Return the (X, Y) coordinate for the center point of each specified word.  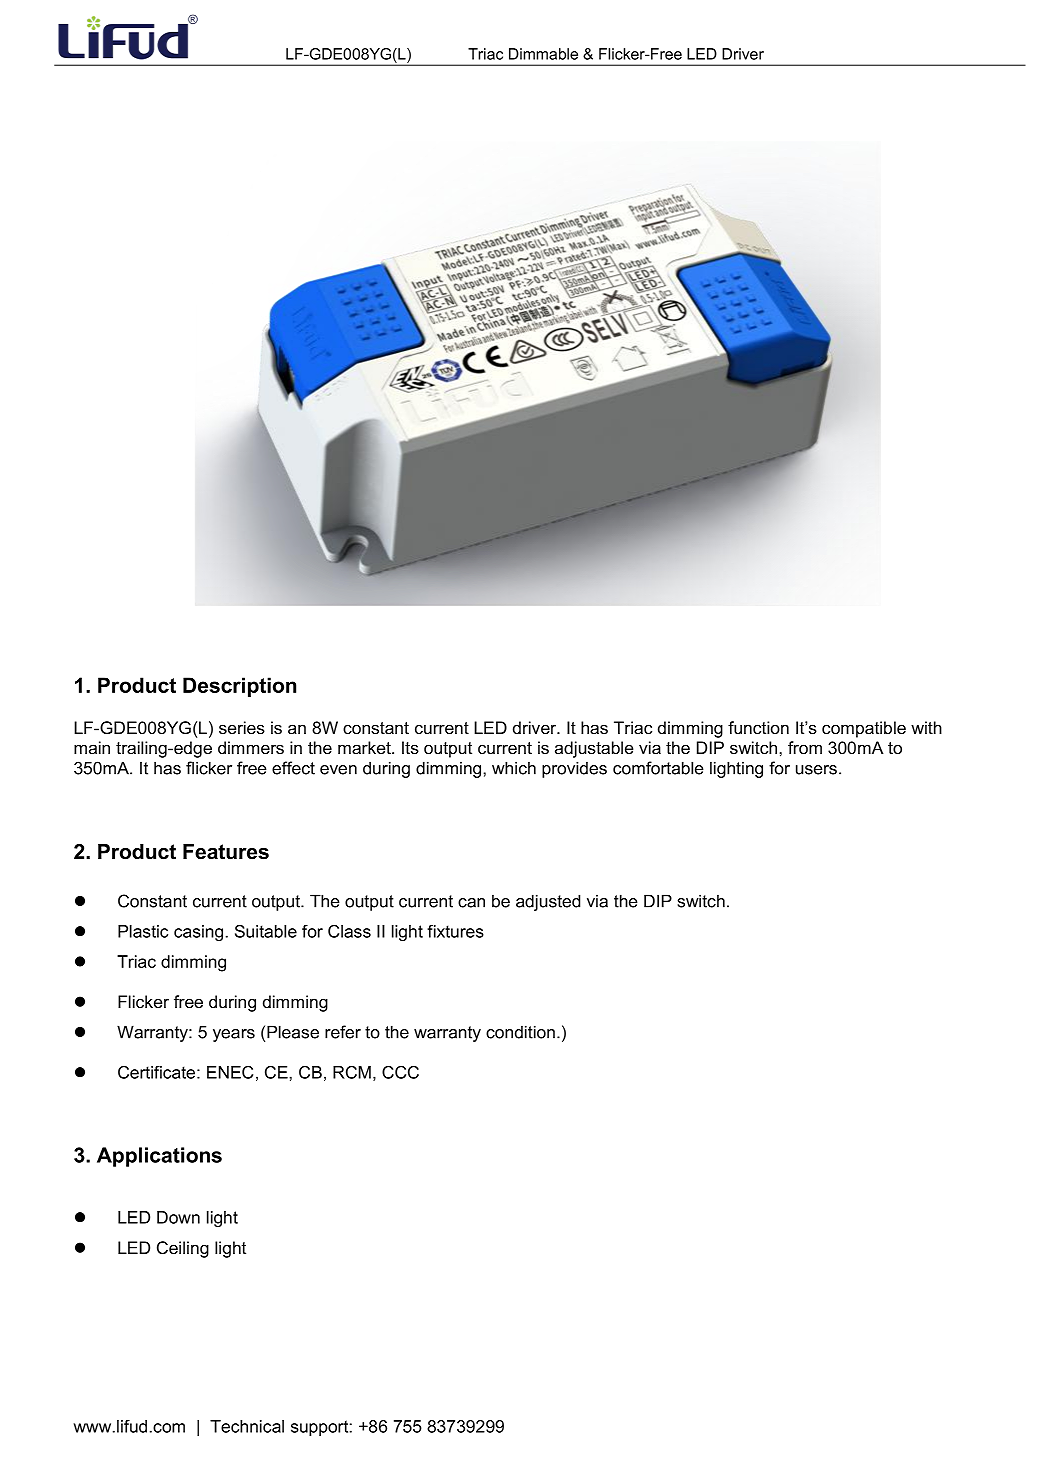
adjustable (594, 749)
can (471, 903)
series (242, 728)
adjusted (548, 902)
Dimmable (543, 54)
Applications (159, 1157)
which (514, 768)
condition (520, 1032)
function (758, 728)
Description (239, 687)
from (805, 748)
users (816, 770)
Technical (247, 1426)
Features (226, 852)
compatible (864, 729)
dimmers (251, 748)
